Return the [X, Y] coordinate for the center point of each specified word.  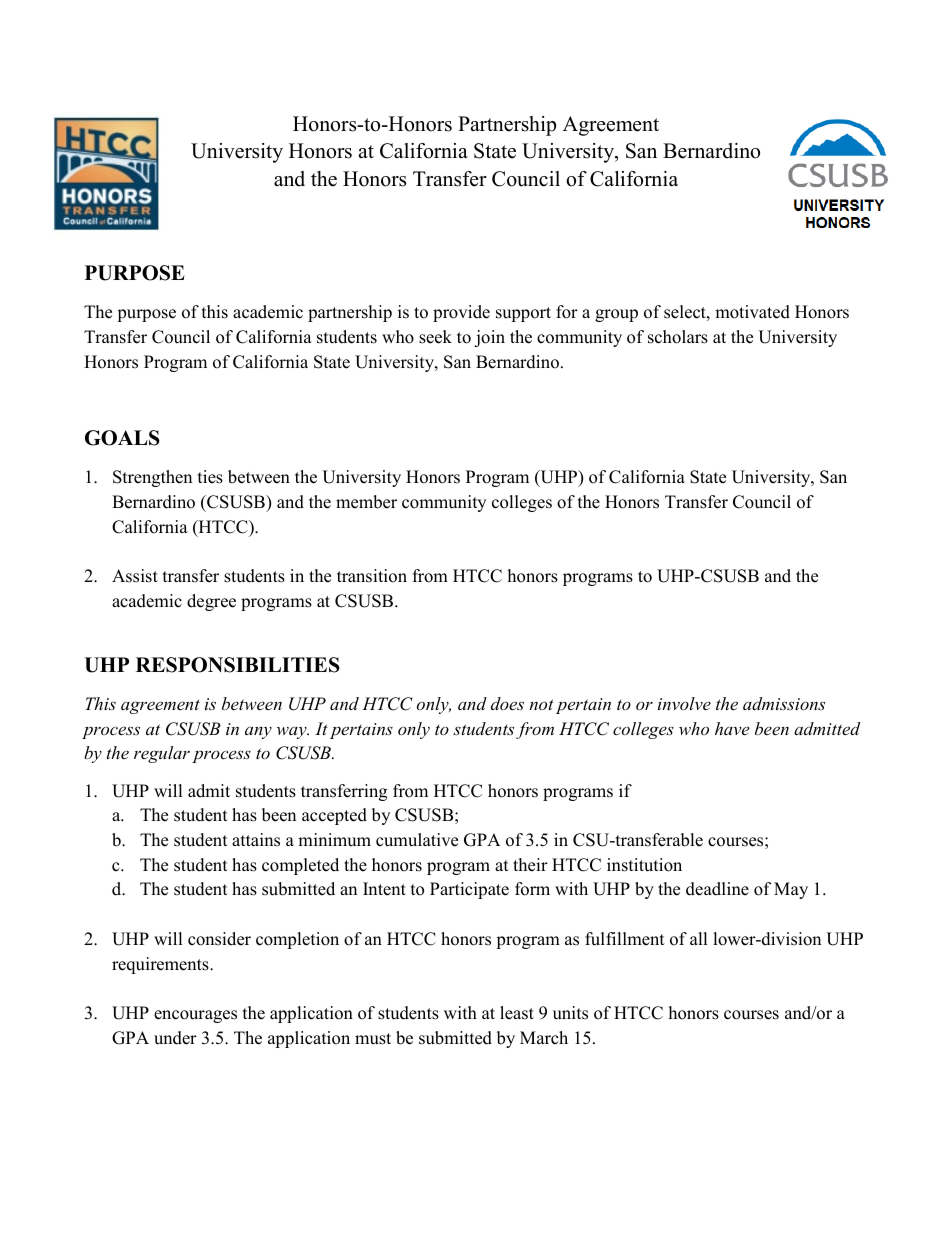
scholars [678, 337]
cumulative [417, 840]
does [507, 703]
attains [256, 840]
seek [435, 337]
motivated [752, 312]
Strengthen [152, 478]
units [570, 1013]
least [517, 1013]
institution [644, 865]
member [366, 502]
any [258, 733]
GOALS [122, 438]
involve [684, 703]
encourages [195, 1016]
